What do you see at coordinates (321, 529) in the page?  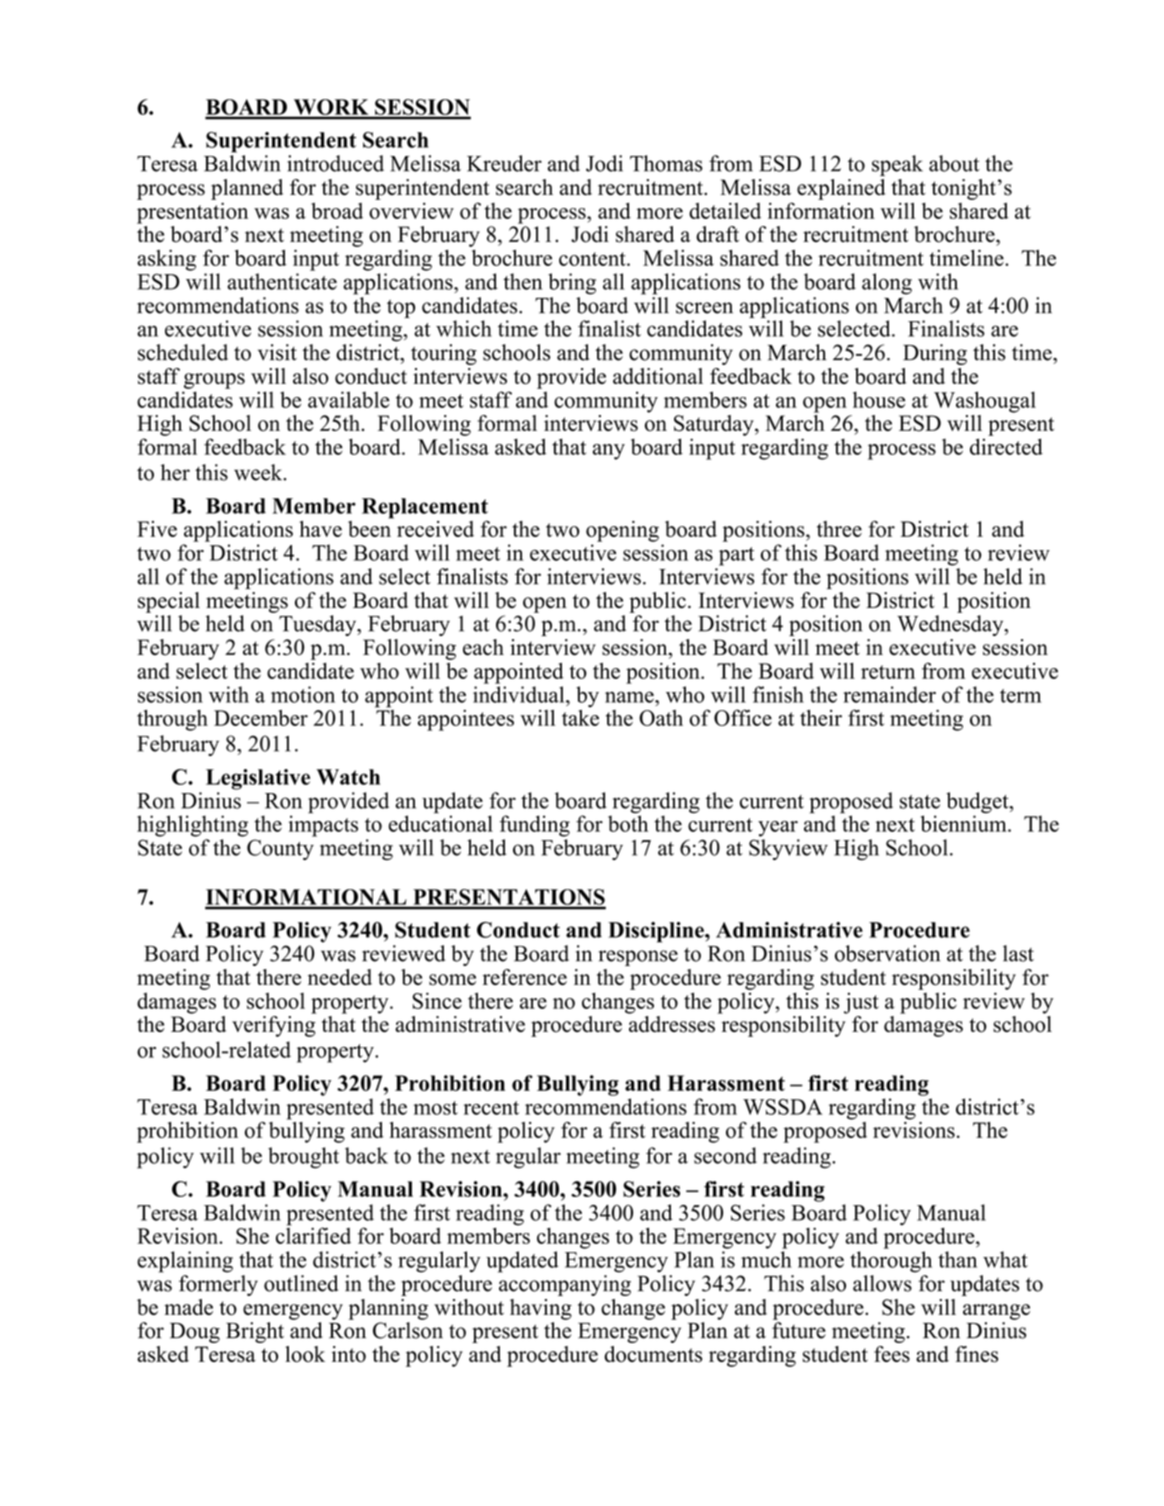 I see `have` at bounding box center [321, 529].
